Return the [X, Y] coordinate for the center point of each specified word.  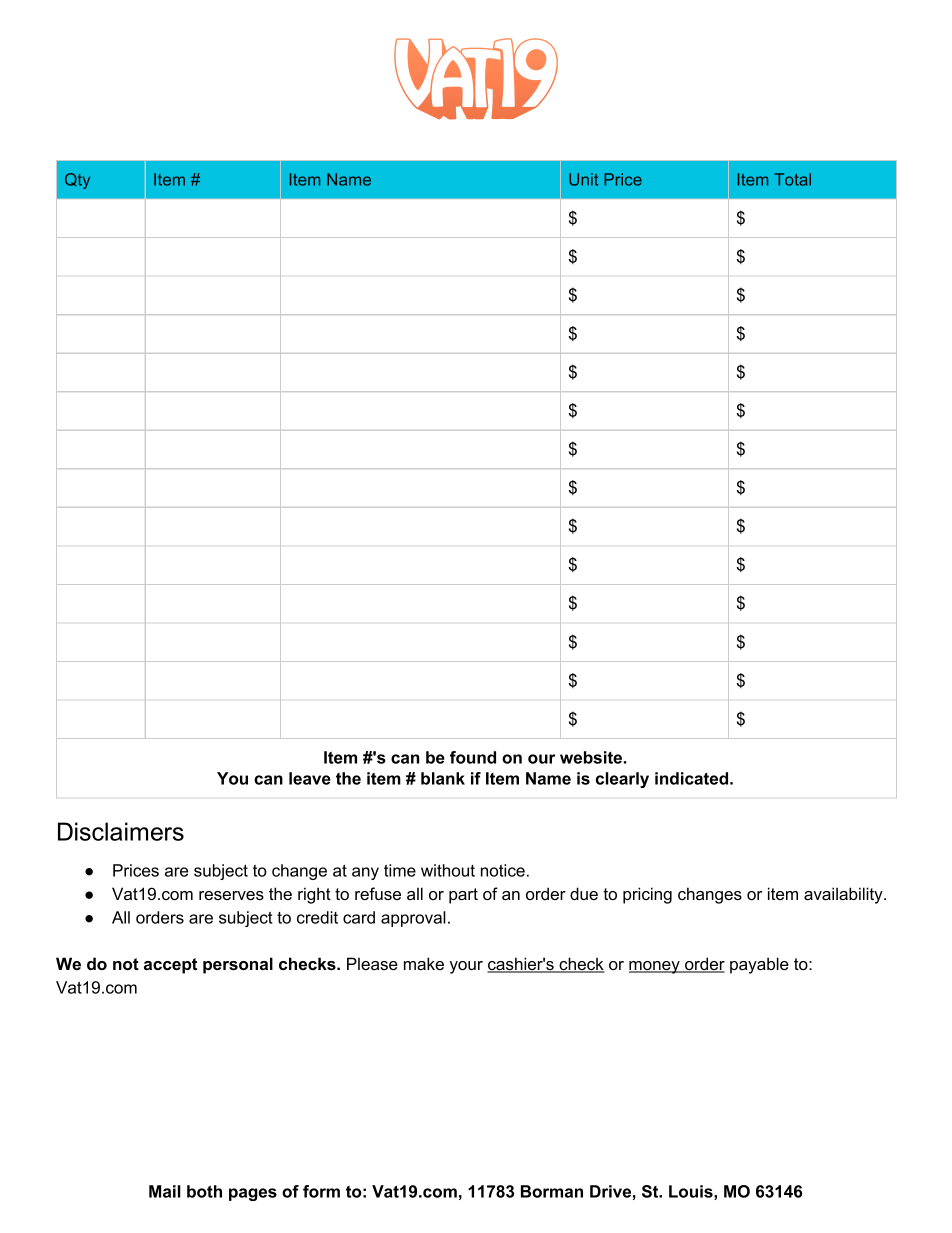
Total [792, 179]
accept [170, 966]
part [463, 896]
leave [310, 778]
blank [443, 778]
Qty [77, 181]
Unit [583, 179]
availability [844, 895]
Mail [165, 1191]
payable [759, 965]
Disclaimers [121, 831]
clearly [622, 780]
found [473, 757]
